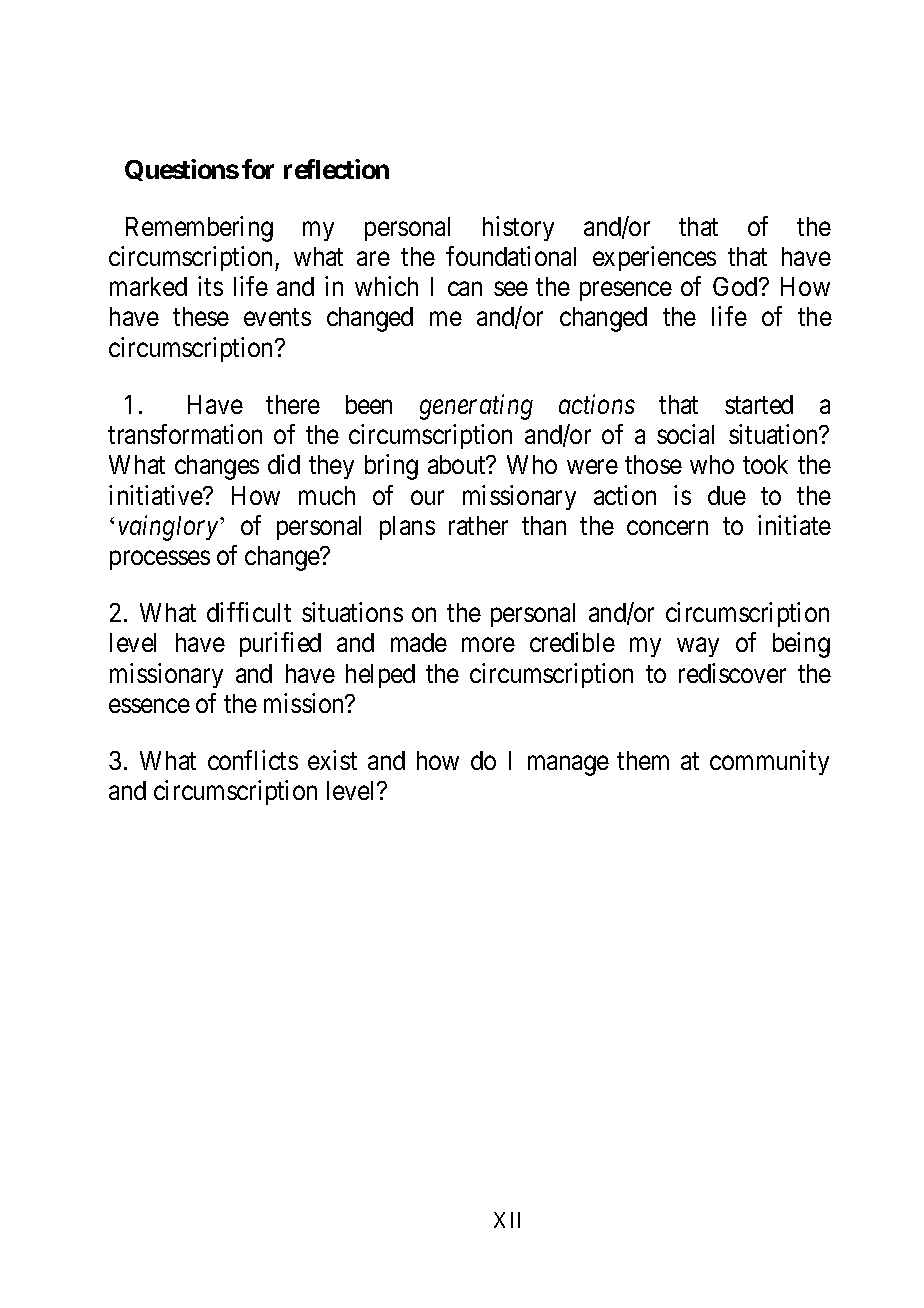 The width and height of the screenshot is (924, 1308). I want to click on XII, so click(507, 1220).
